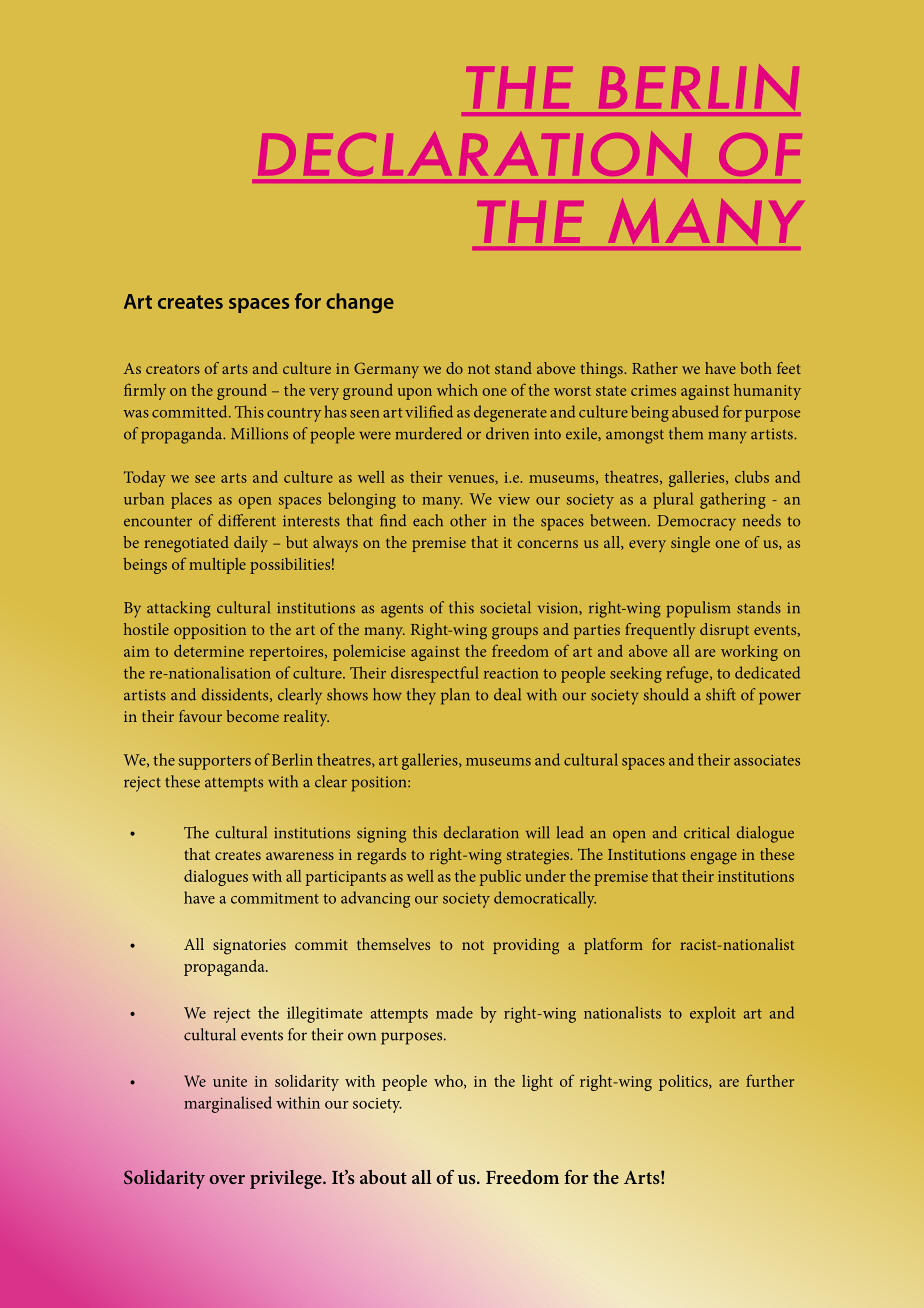 This image has height=1308, width=924. I want to click on renegotiated, so click(186, 544).
